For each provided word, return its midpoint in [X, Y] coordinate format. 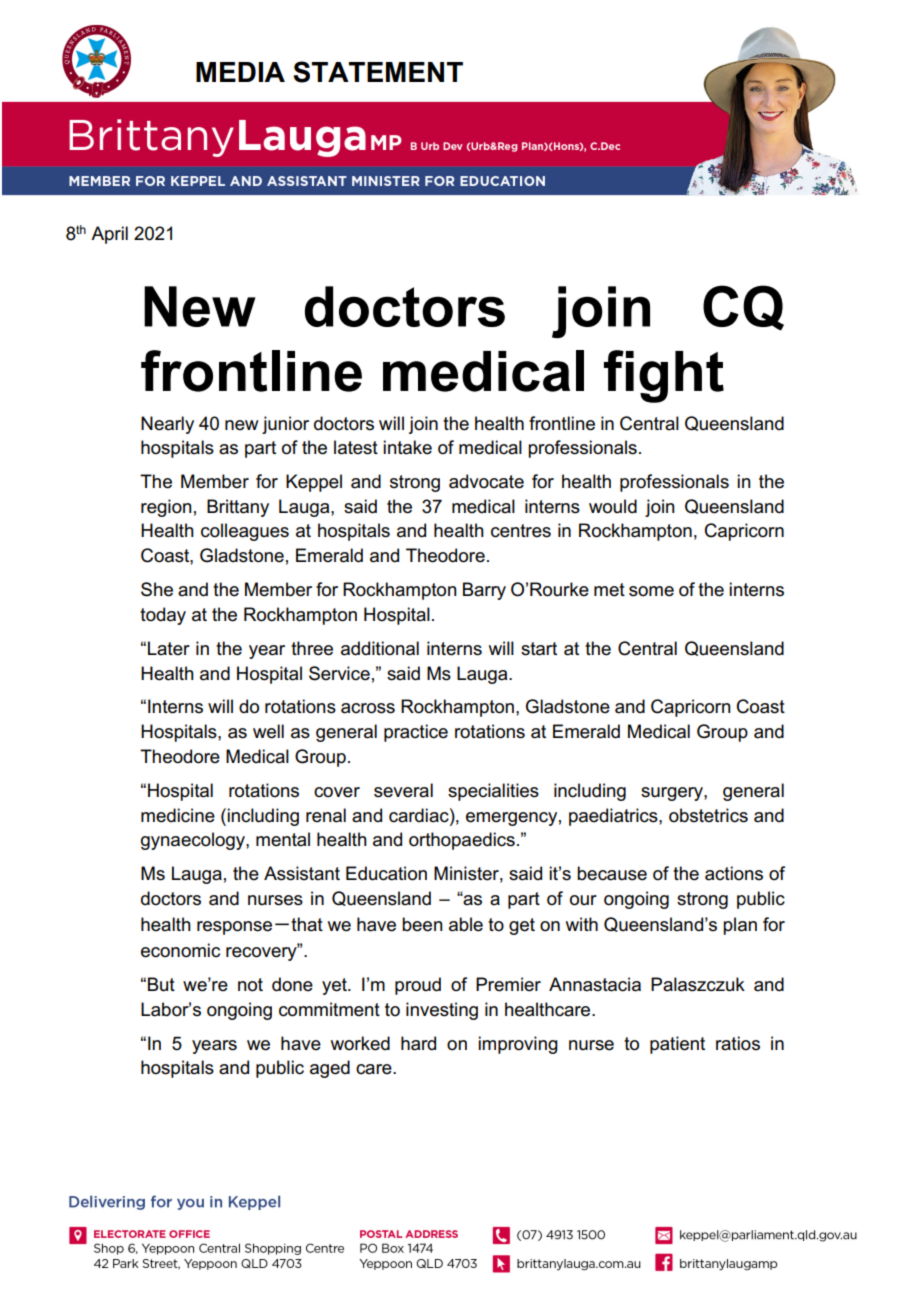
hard [418, 1043]
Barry [484, 591]
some [651, 591]
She [157, 589]
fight [664, 376]
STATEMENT [378, 72]
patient [677, 1045]
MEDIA [240, 72]
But [161, 984]
